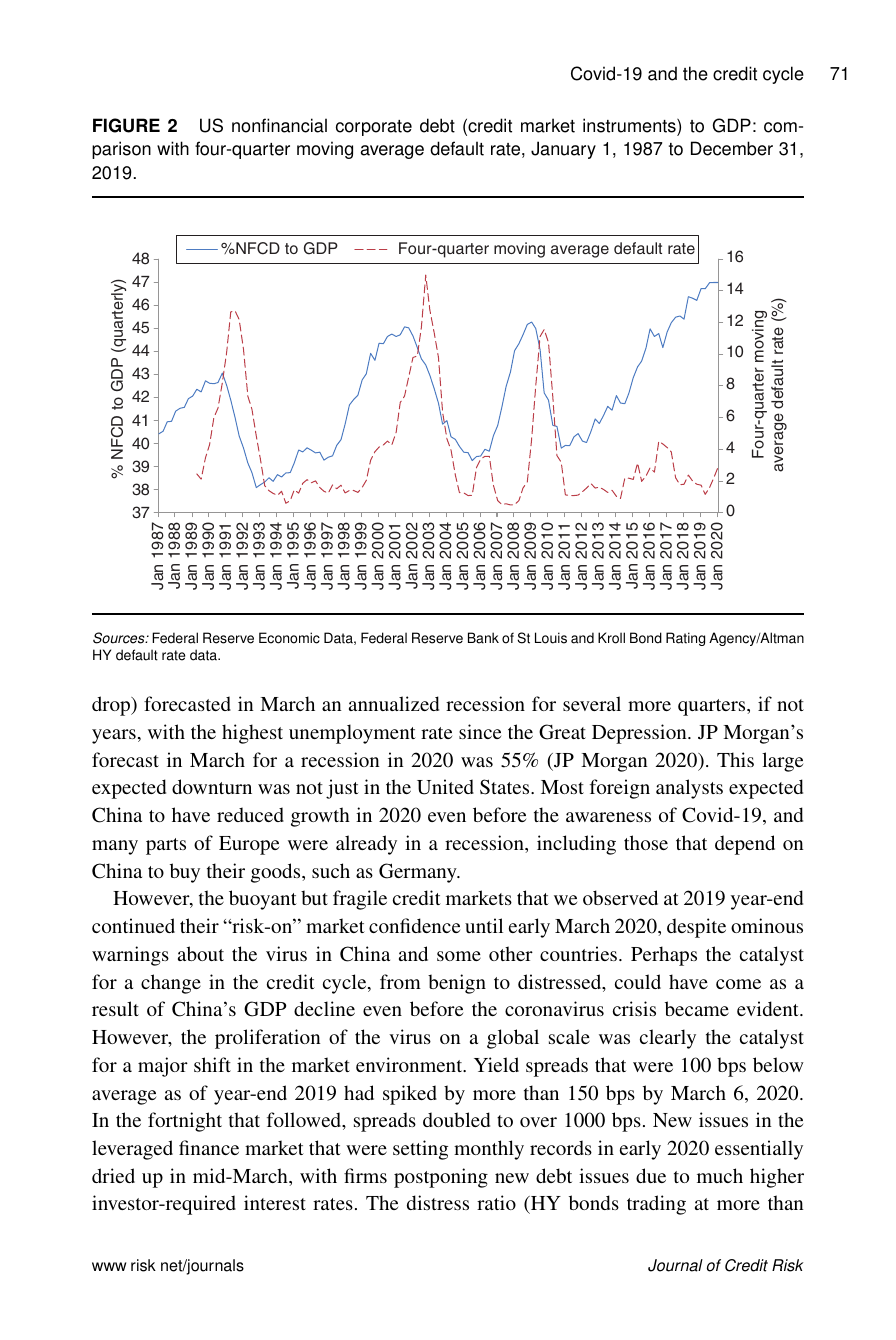  I want to click on Rating, so click(685, 639).
